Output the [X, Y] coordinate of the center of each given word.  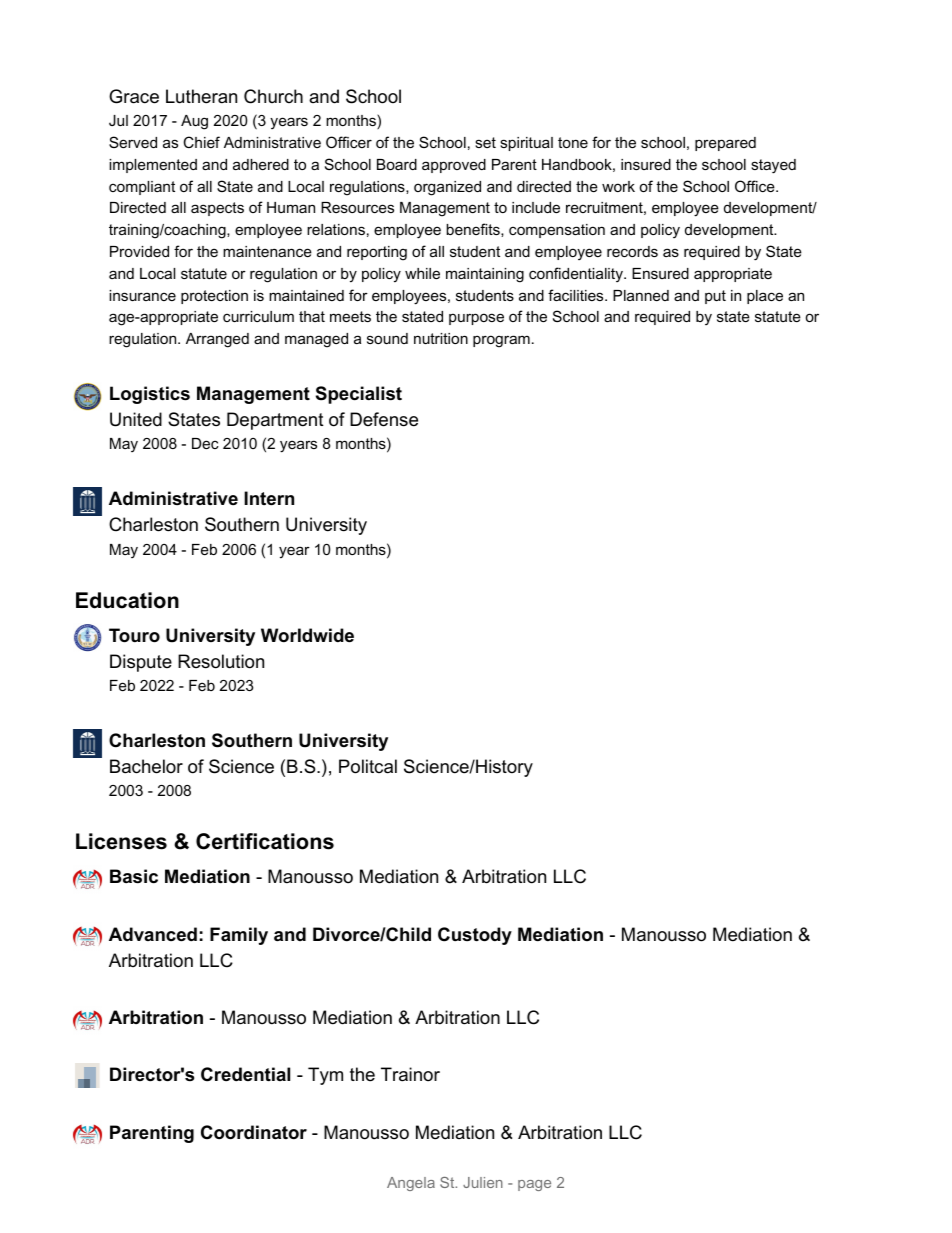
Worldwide [307, 635]
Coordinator [254, 1132]
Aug [194, 122]
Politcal [368, 766]
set [485, 142]
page [534, 1185]
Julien [483, 1182]
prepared [725, 144]
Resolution [221, 661]
